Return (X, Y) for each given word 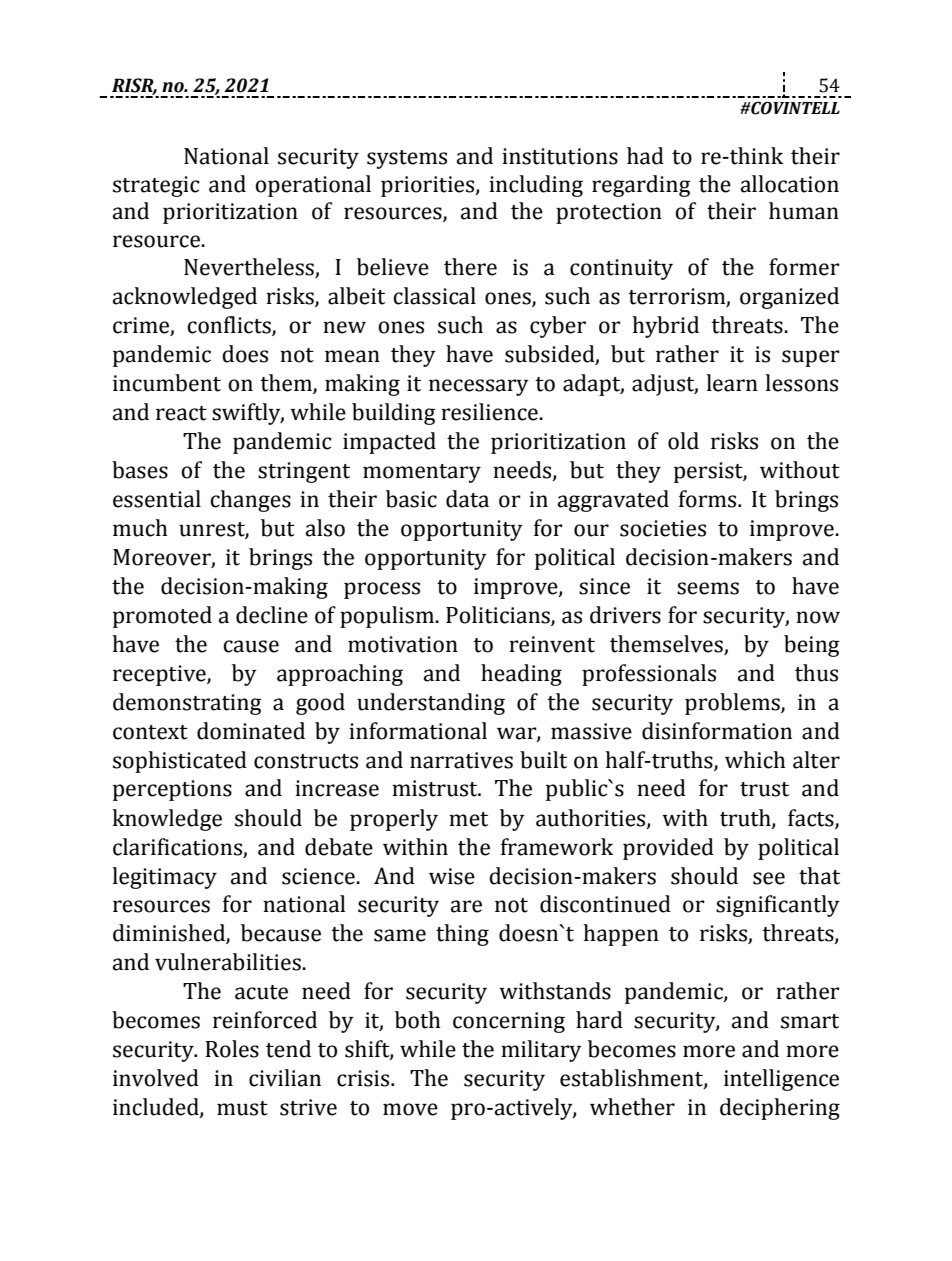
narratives (461, 760)
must (242, 1108)
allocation (790, 184)
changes (250, 501)
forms (709, 499)
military (541, 1051)
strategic (156, 186)
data (467, 499)
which (755, 760)
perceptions (172, 790)
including (536, 186)
